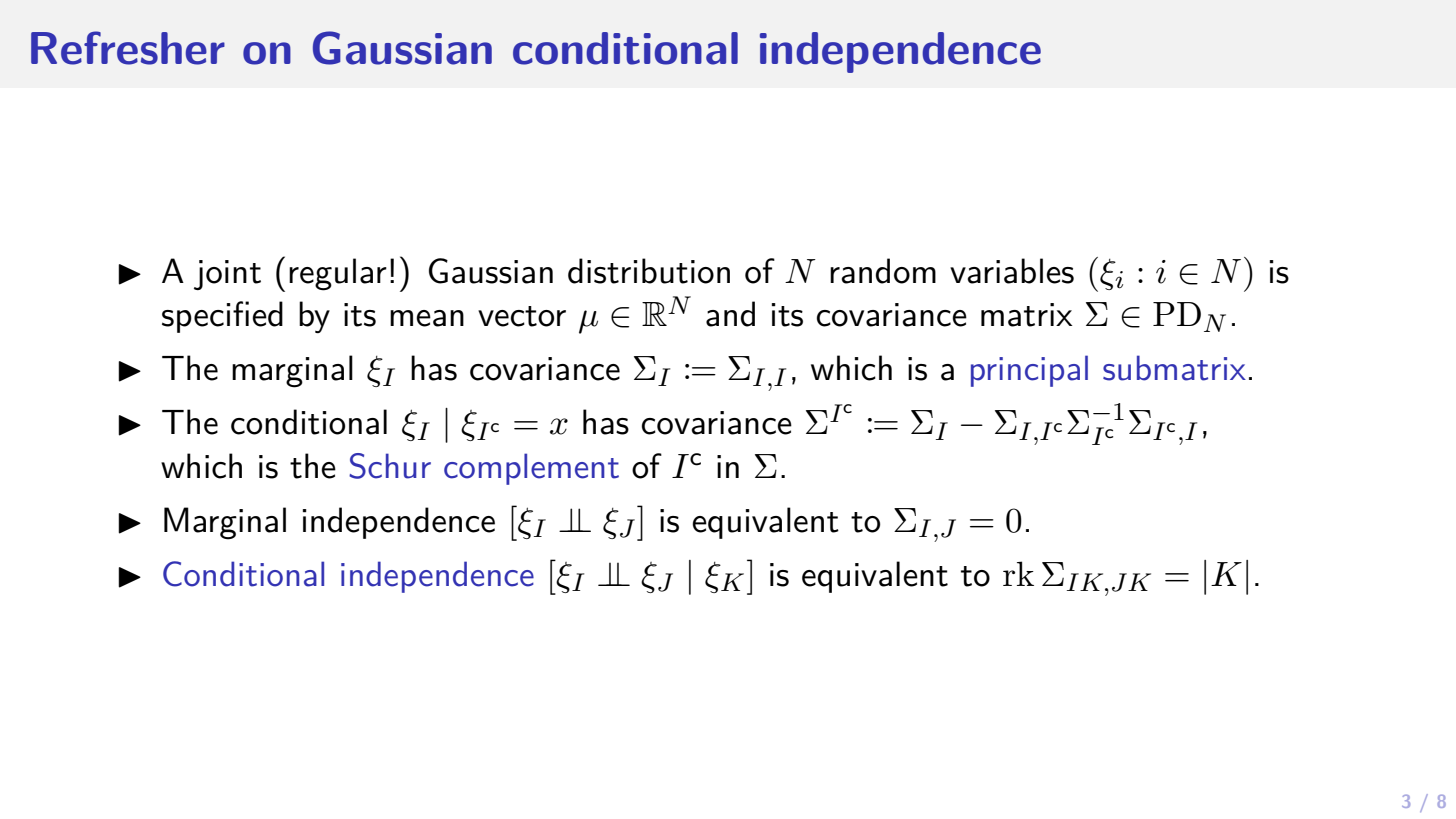 The height and width of the page is (819, 1456). I want to click on Schur, so click(390, 466).
